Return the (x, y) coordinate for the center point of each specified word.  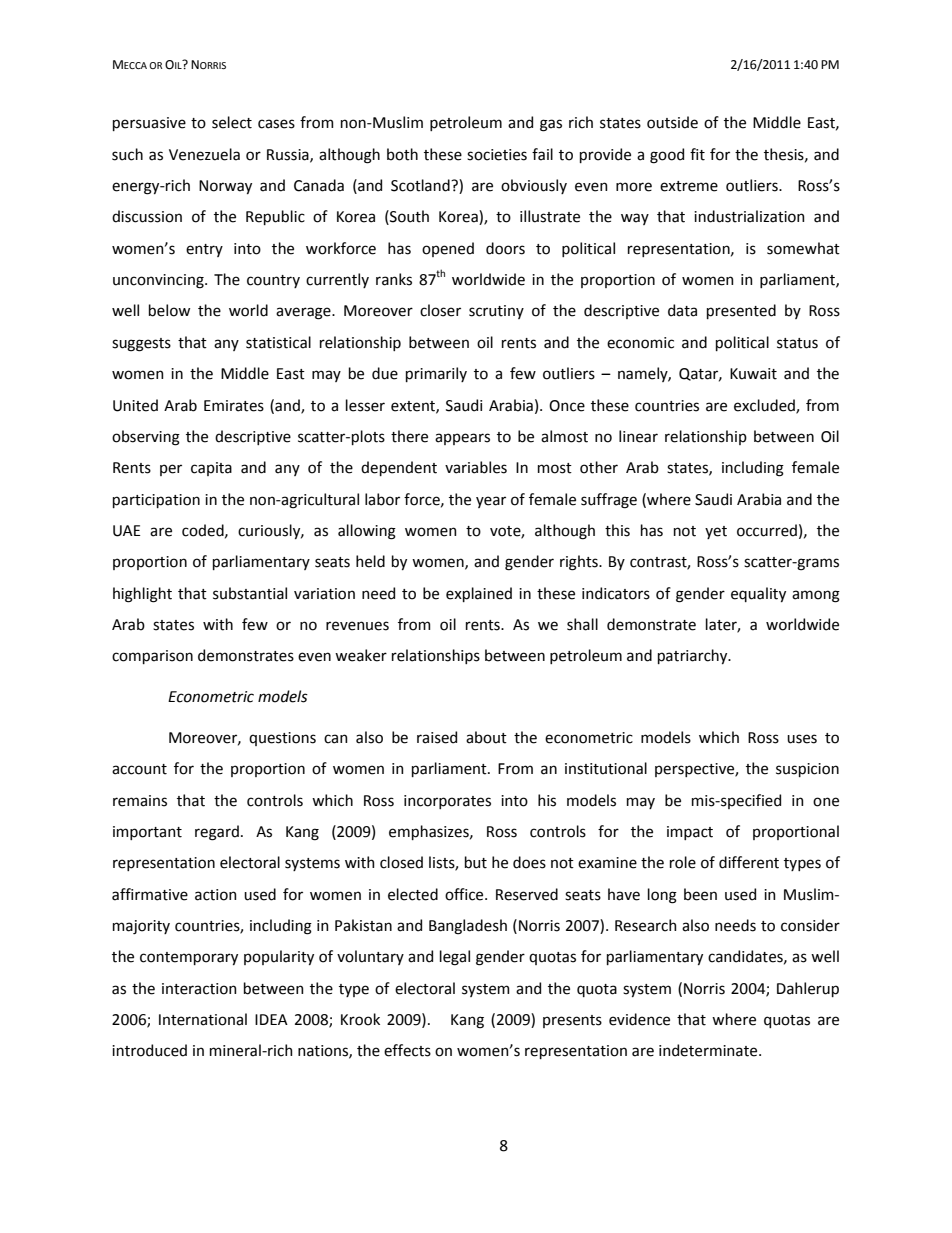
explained (479, 594)
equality (758, 594)
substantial (250, 593)
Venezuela (204, 154)
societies (497, 155)
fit (697, 154)
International (203, 1019)
